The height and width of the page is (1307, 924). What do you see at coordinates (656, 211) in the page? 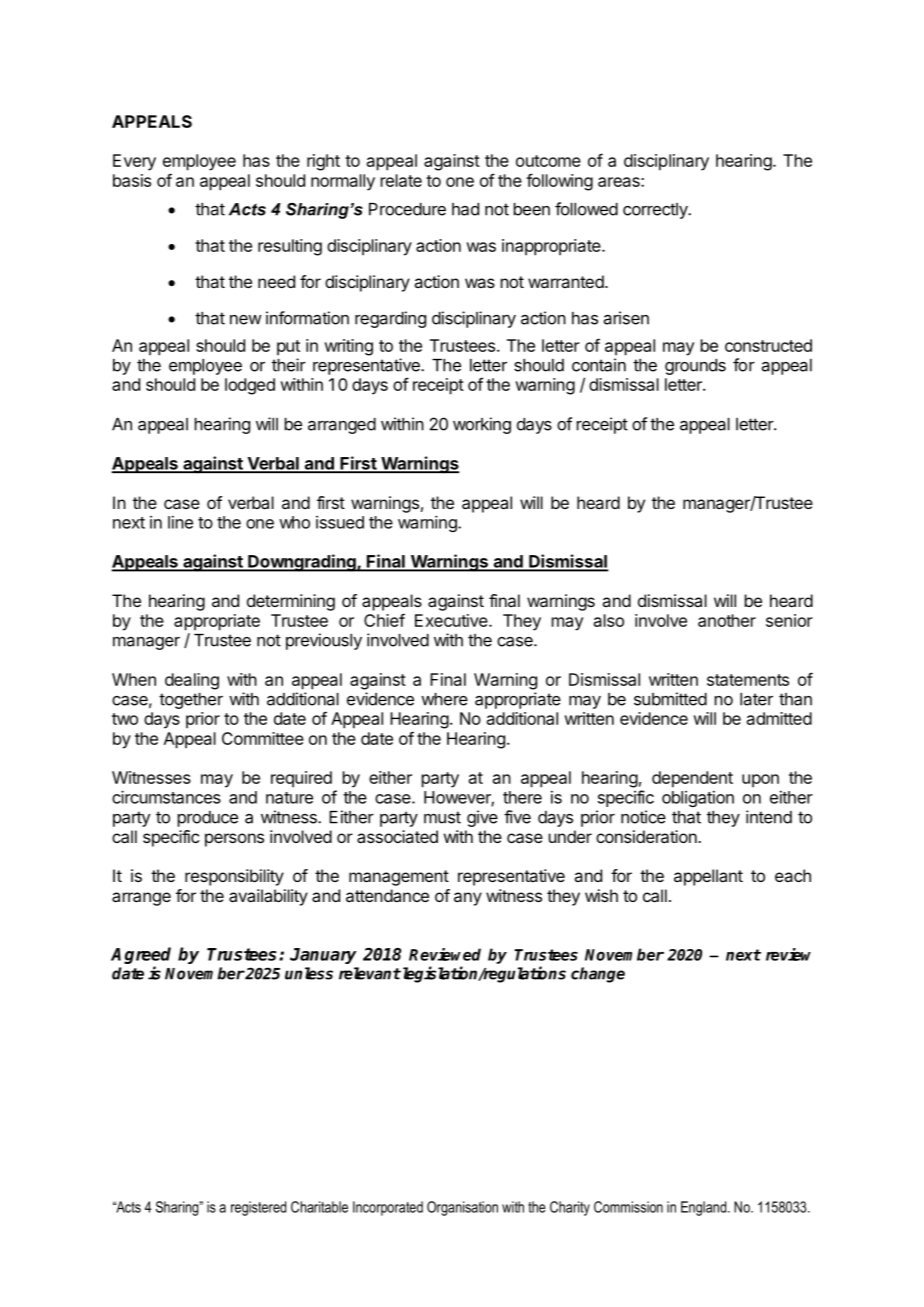
I see `correctly` at bounding box center [656, 211].
